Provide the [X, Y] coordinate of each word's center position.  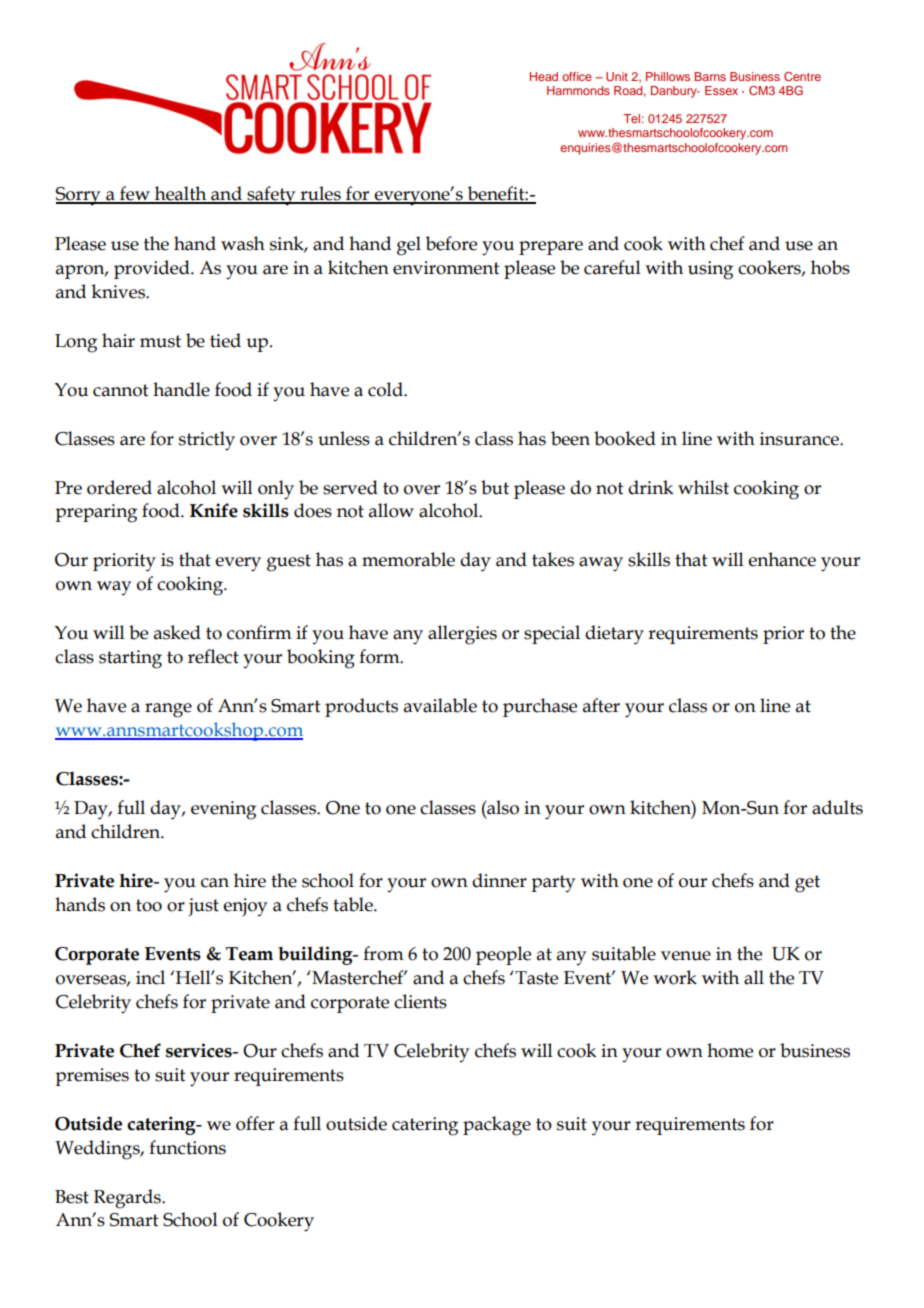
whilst [703, 487]
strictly [207, 441]
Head [544, 76]
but [495, 487]
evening [223, 810]
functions [187, 1147]
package [497, 1126]
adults [837, 807]
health [181, 194]
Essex [721, 90]
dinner [499, 880]
